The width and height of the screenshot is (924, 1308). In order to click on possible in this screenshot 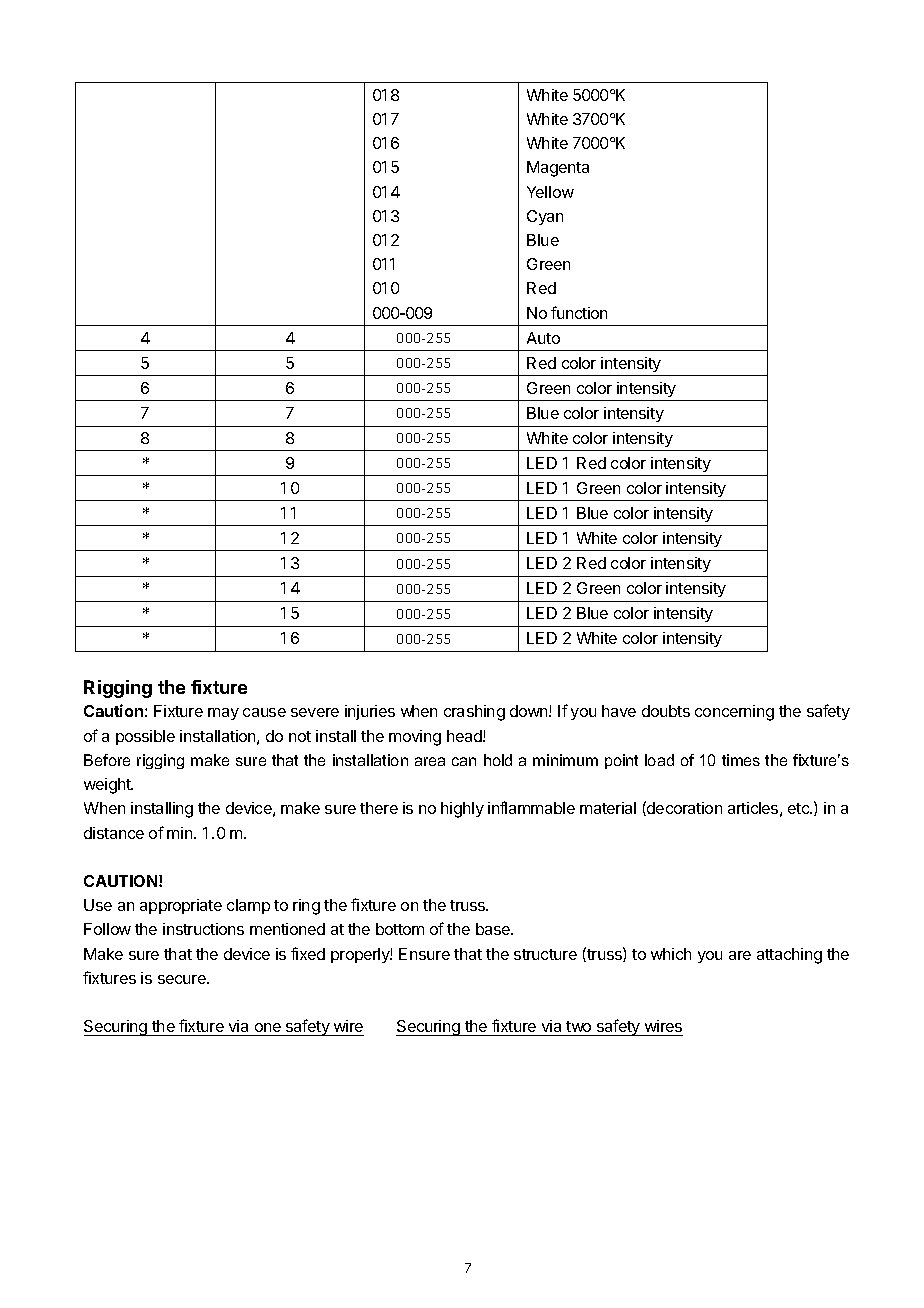, I will do `click(145, 737)`.
